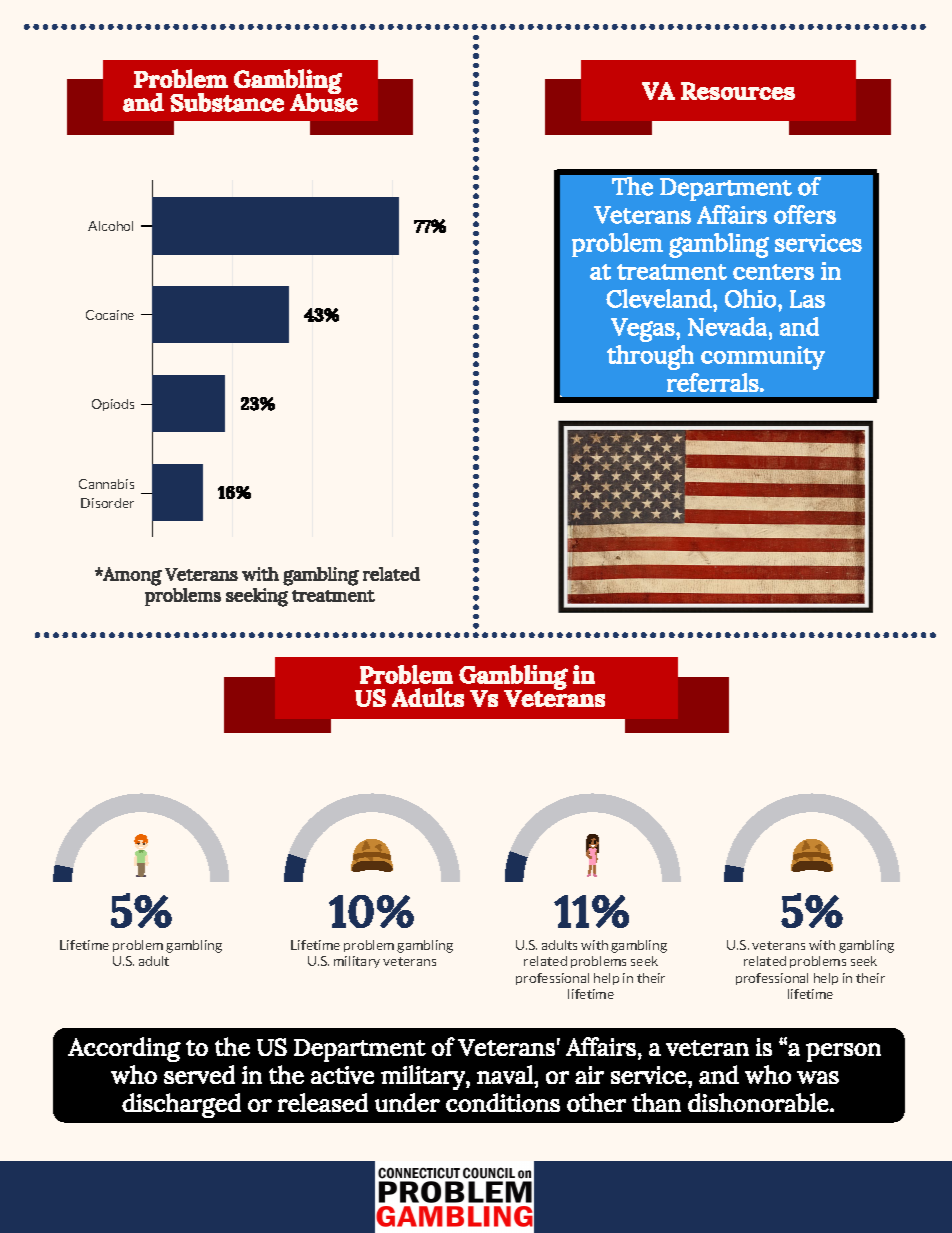 Image resolution: width=952 pixels, height=1233 pixels. What do you see at coordinates (324, 101) in the screenshot?
I see `Abuse` at bounding box center [324, 101].
